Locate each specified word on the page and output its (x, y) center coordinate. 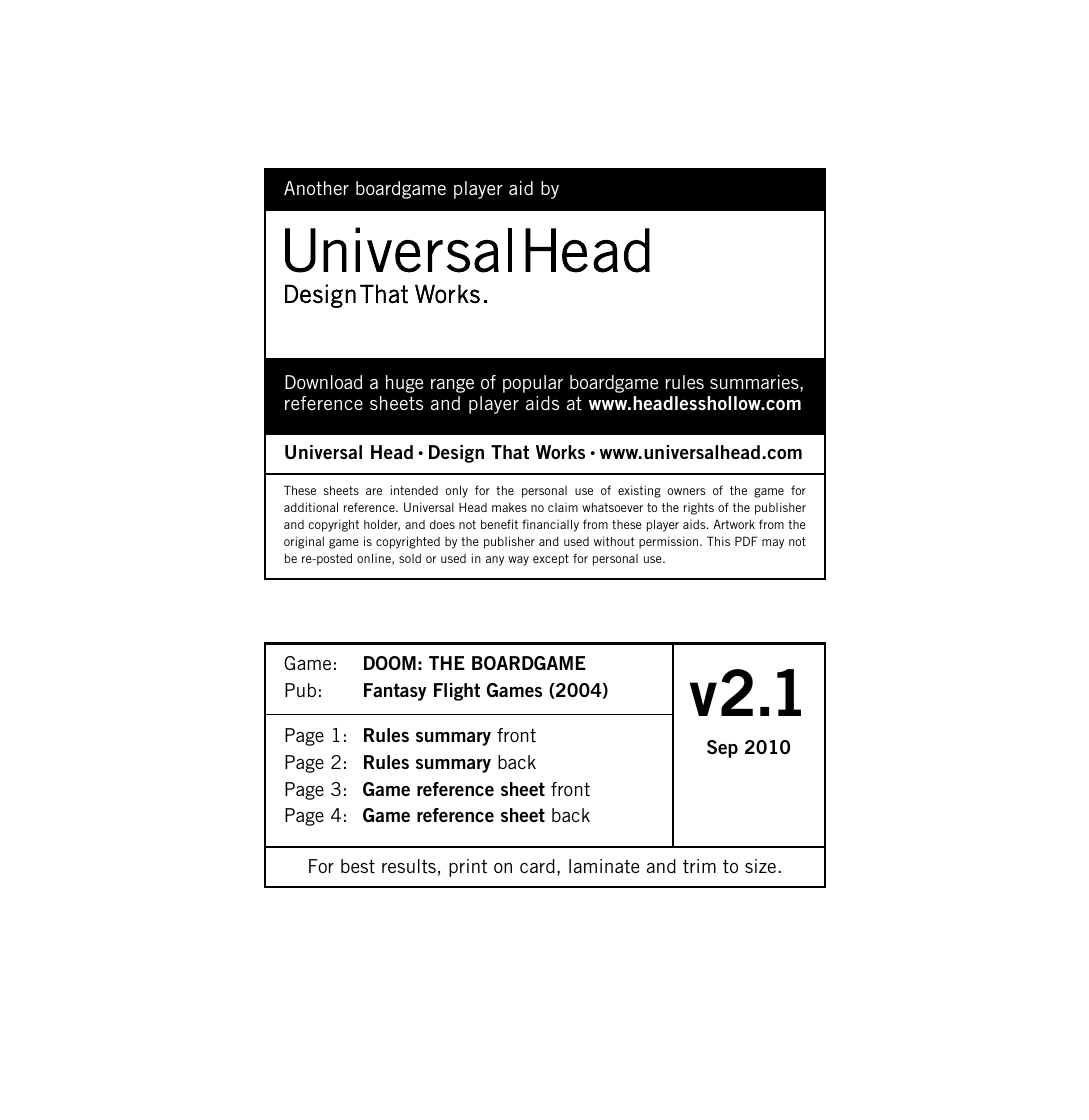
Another (316, 188)
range (452, 385)
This (718, 541)
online (375, 559)
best (358, 866)
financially (550, 525)
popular (533, 384)
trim (699, 866)
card (537, 866)
